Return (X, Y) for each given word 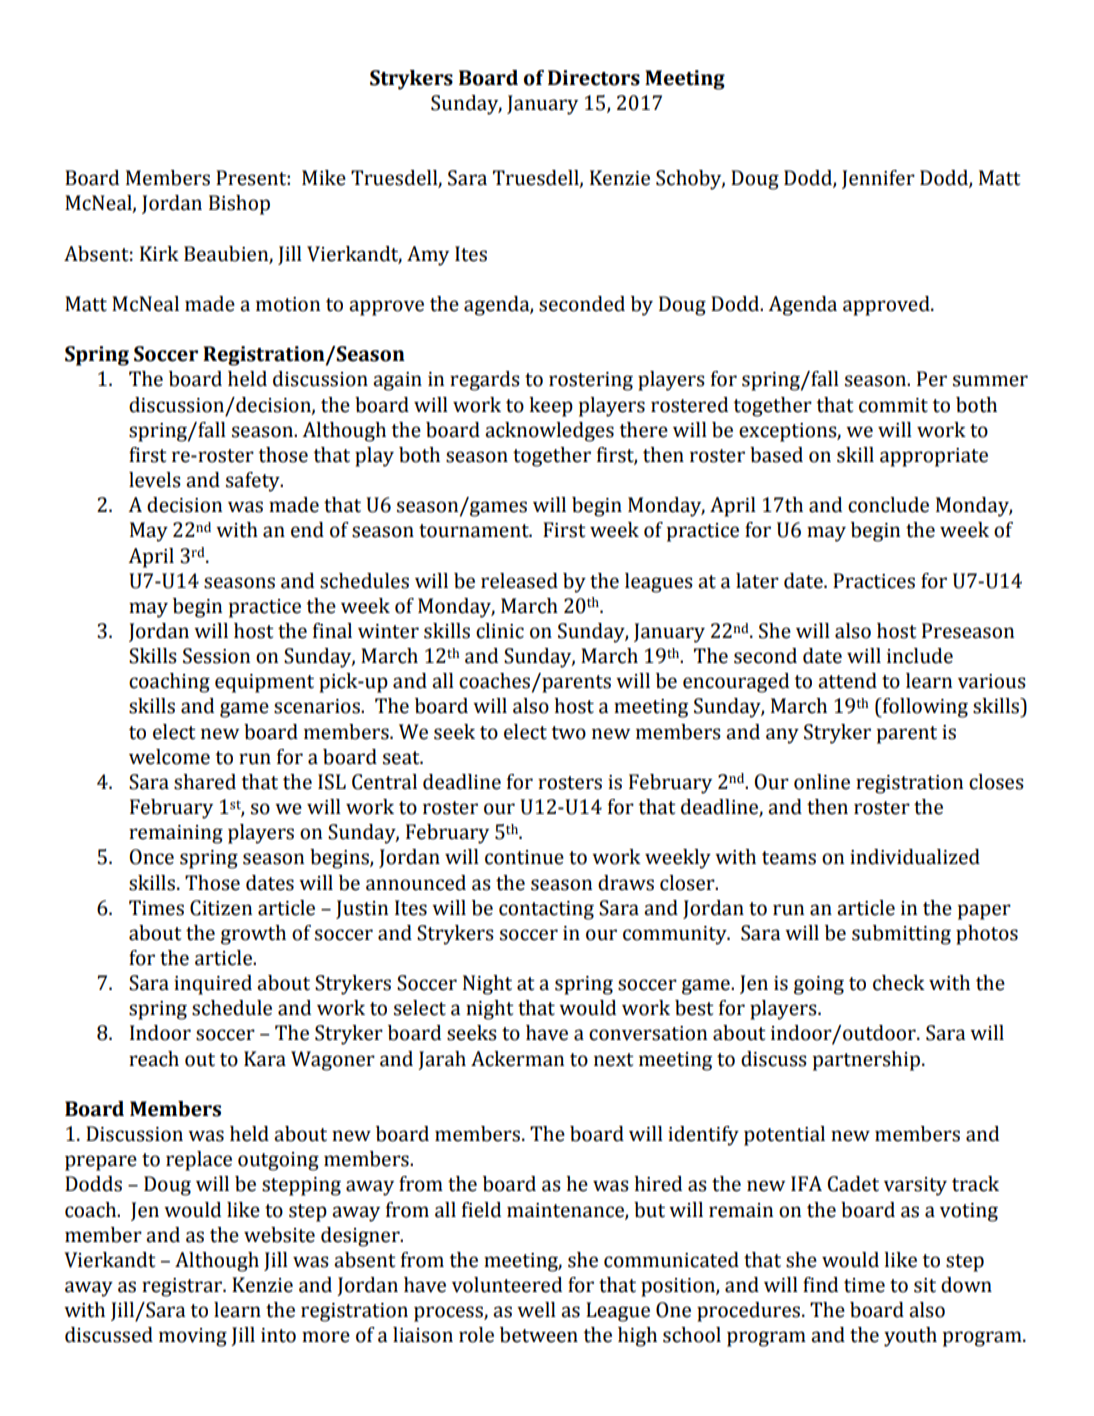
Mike (324, 178)
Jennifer (878, 179)
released (519, 581)
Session (216, 656)
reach (154, 1059)
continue (524, 857)
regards (485, 381)
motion (288, 304)
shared (205, 782)
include (920, 656)
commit (893, 405)
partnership (866, 1061)
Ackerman (517, 1059)
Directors (594, 78)
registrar (183, 1287)
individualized (915, 857)
